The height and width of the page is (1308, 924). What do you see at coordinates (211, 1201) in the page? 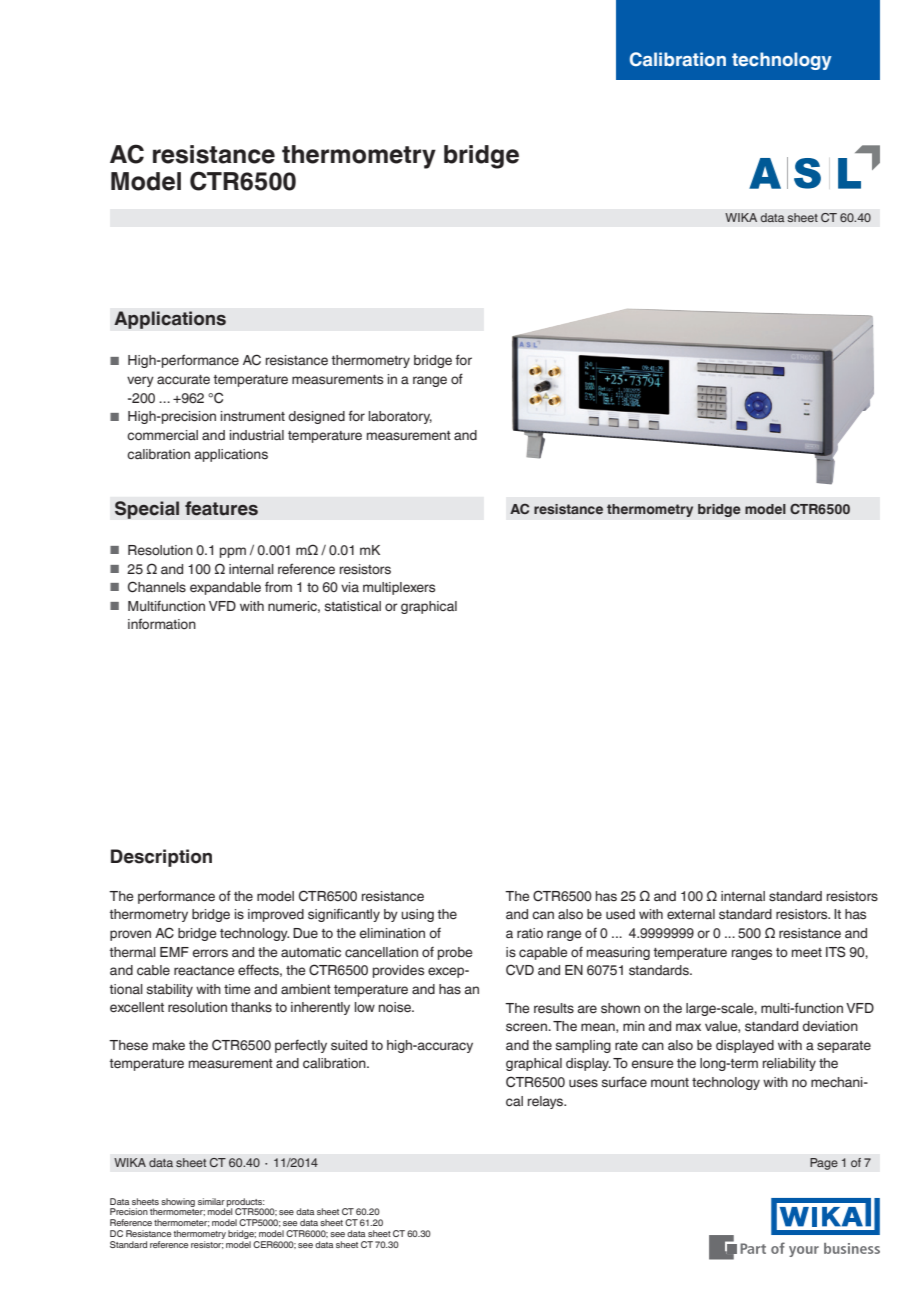
I see `similar` at bounding box center [211, 1201].
